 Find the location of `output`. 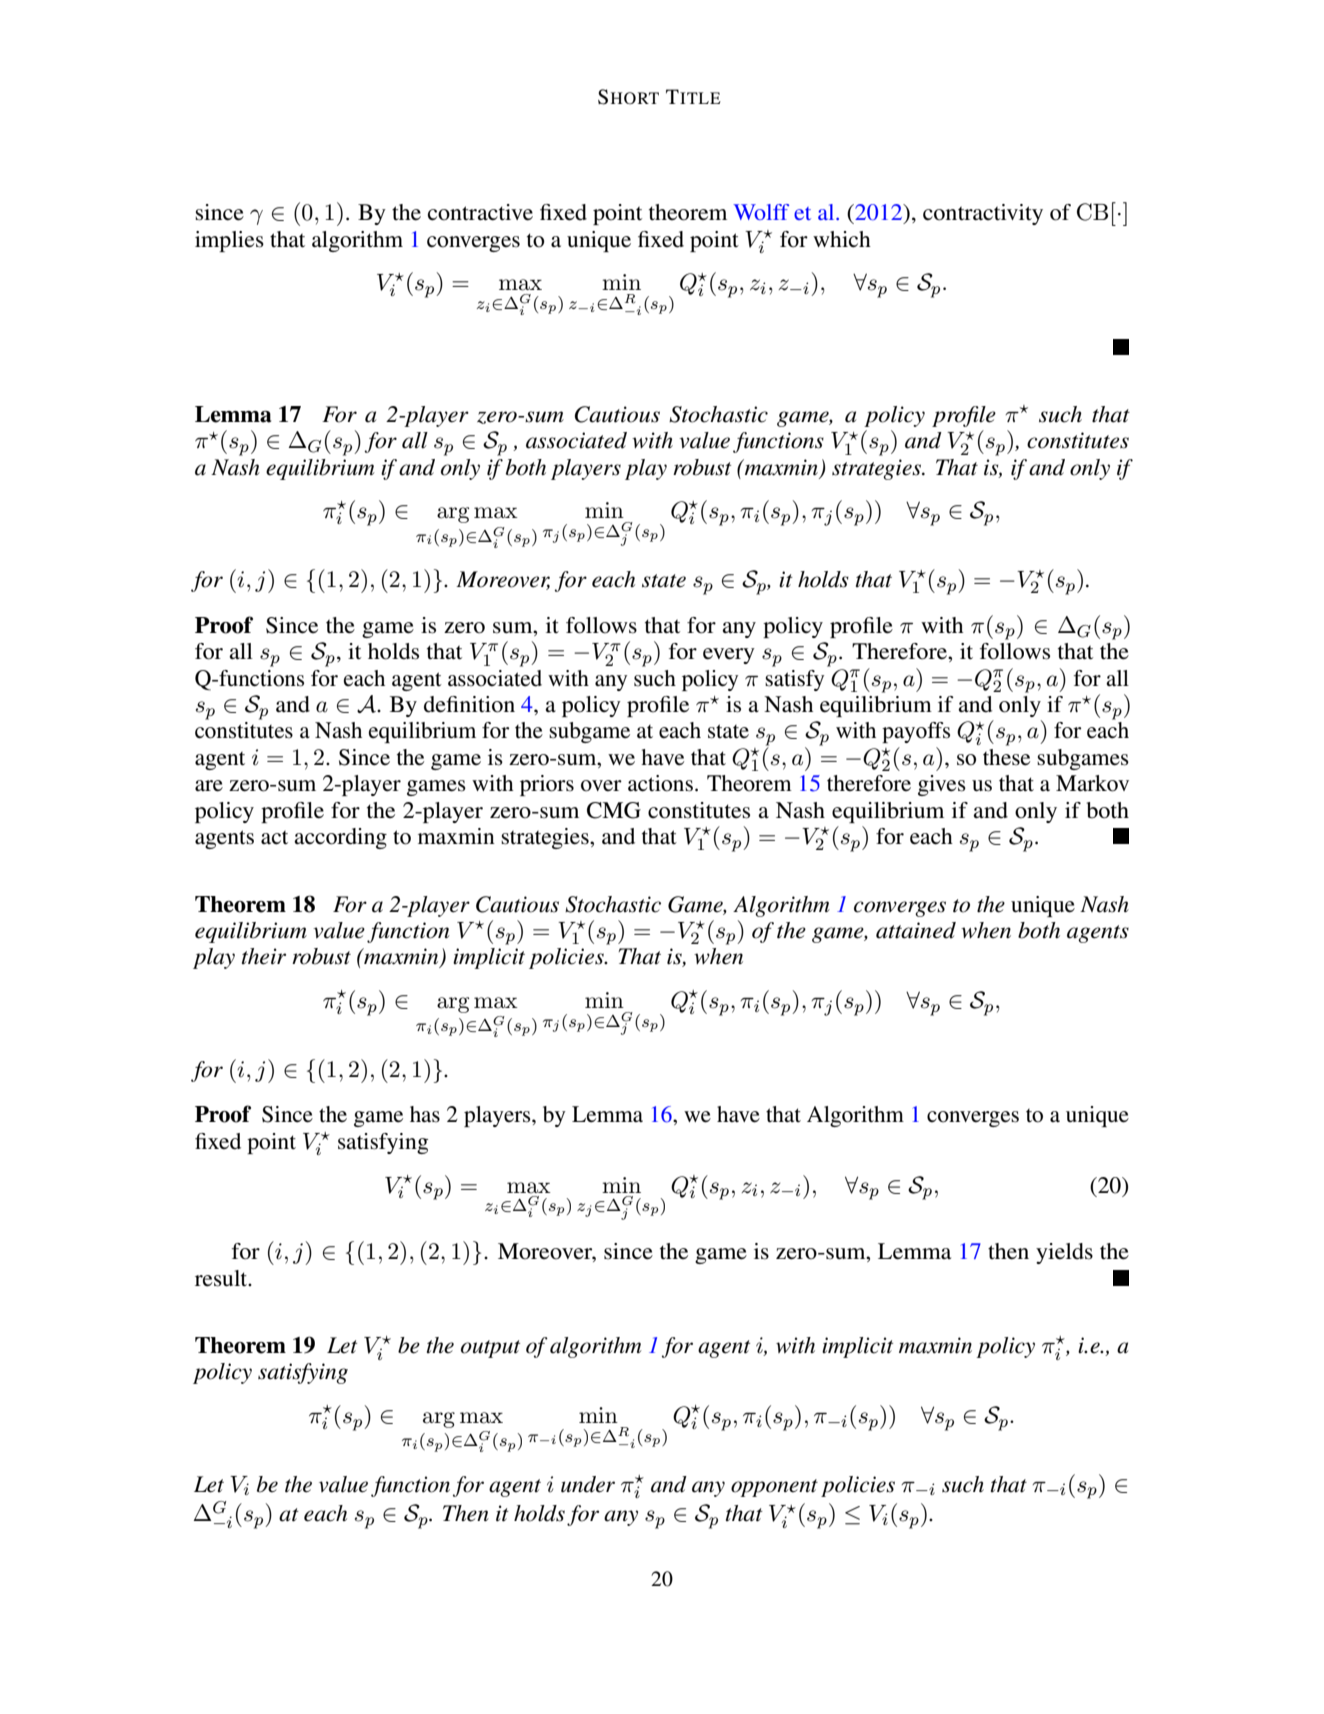

output is located at coordinates (490, 1349).
